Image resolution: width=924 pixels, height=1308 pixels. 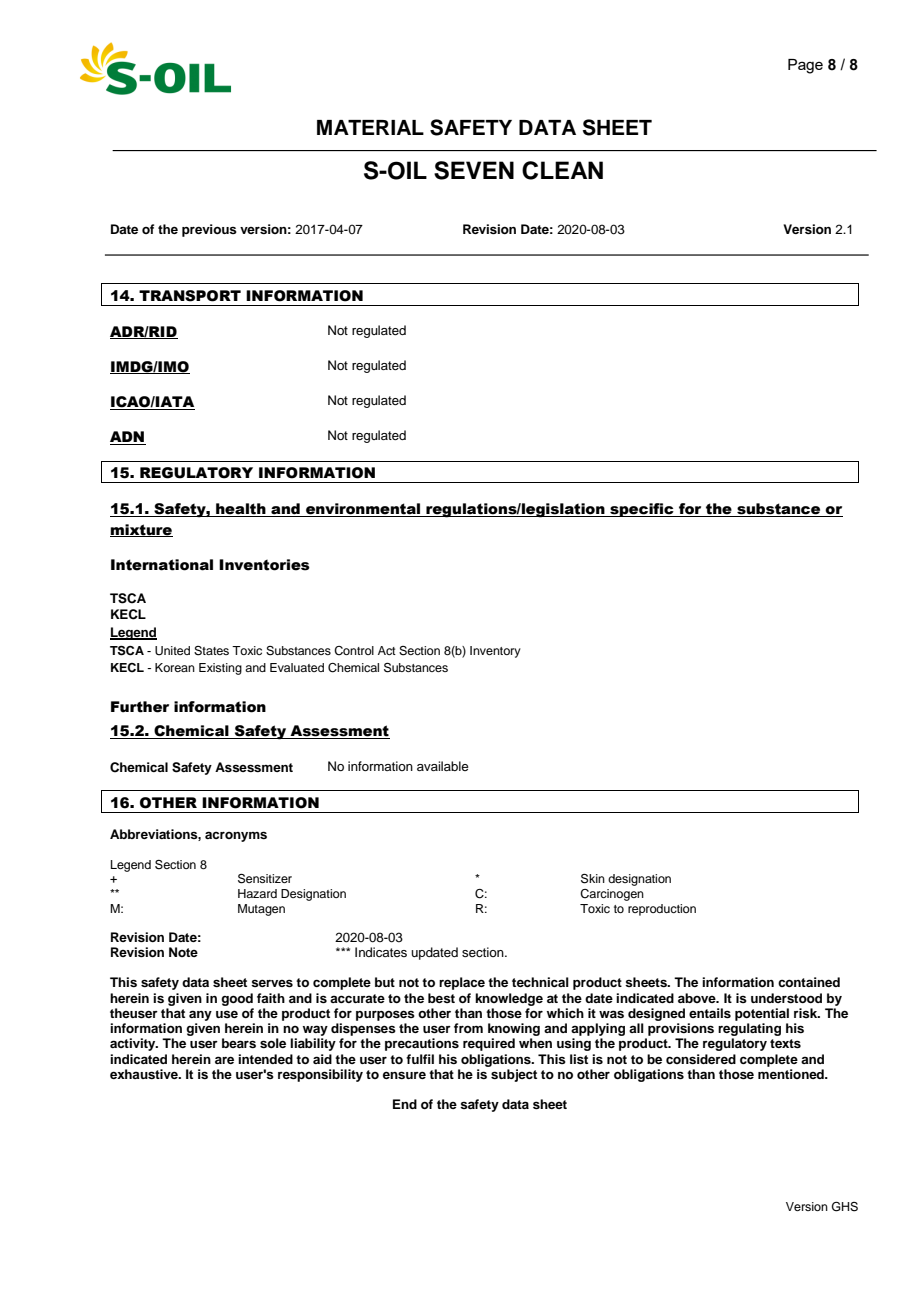 I want to click on health, so click(x=241, y=509).
